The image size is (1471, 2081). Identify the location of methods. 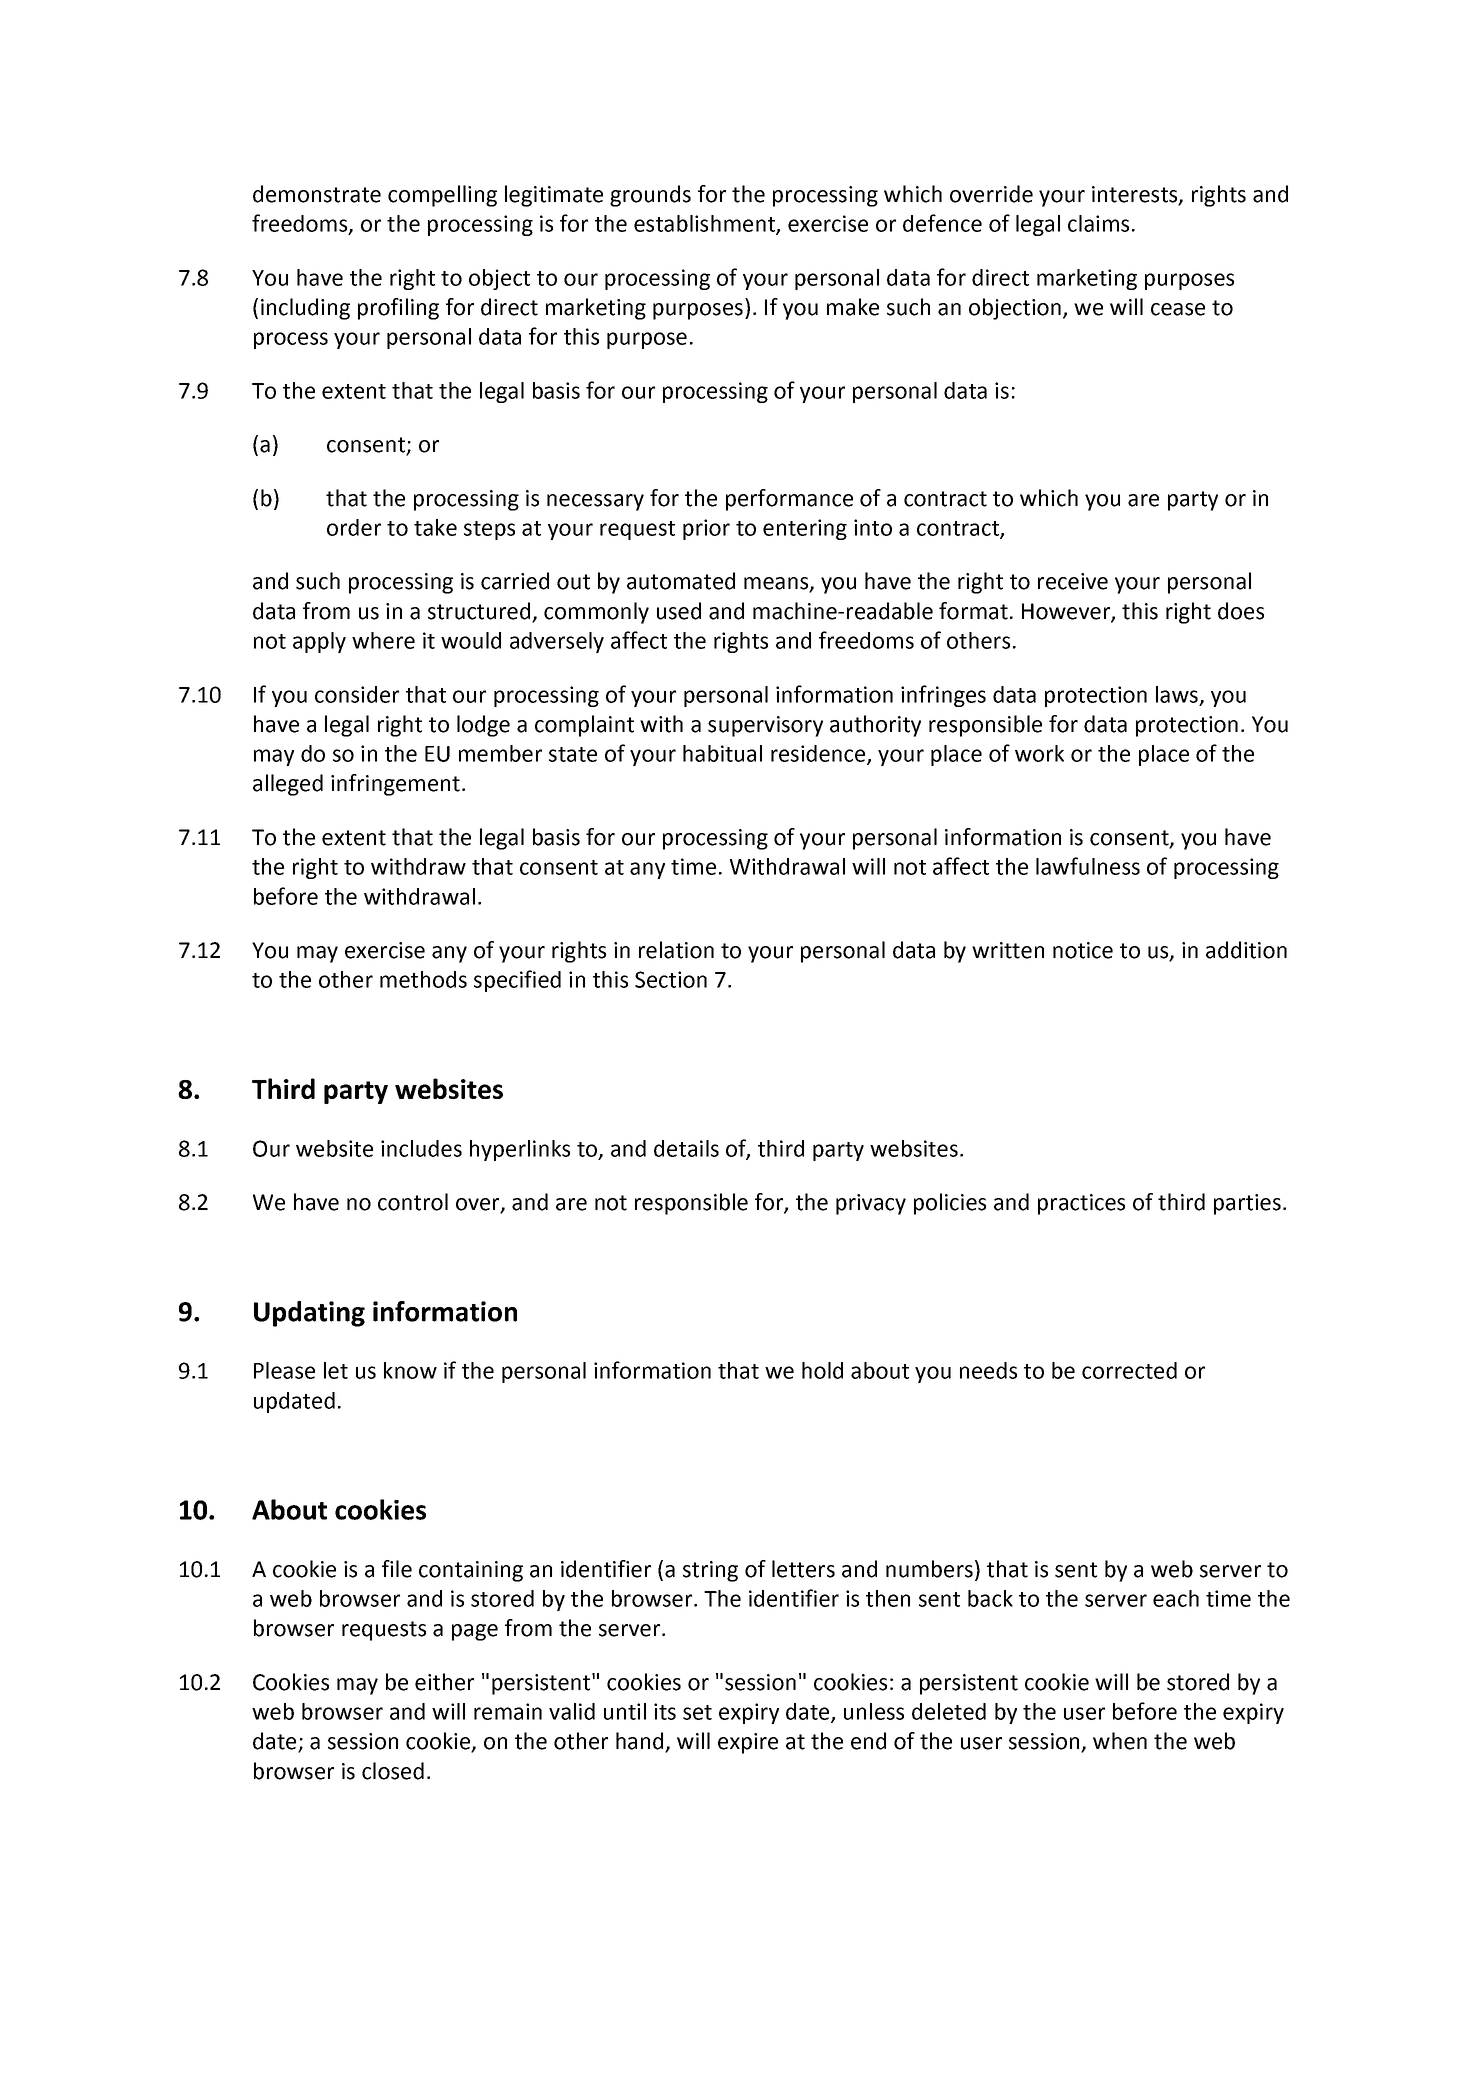
(423, 979).
